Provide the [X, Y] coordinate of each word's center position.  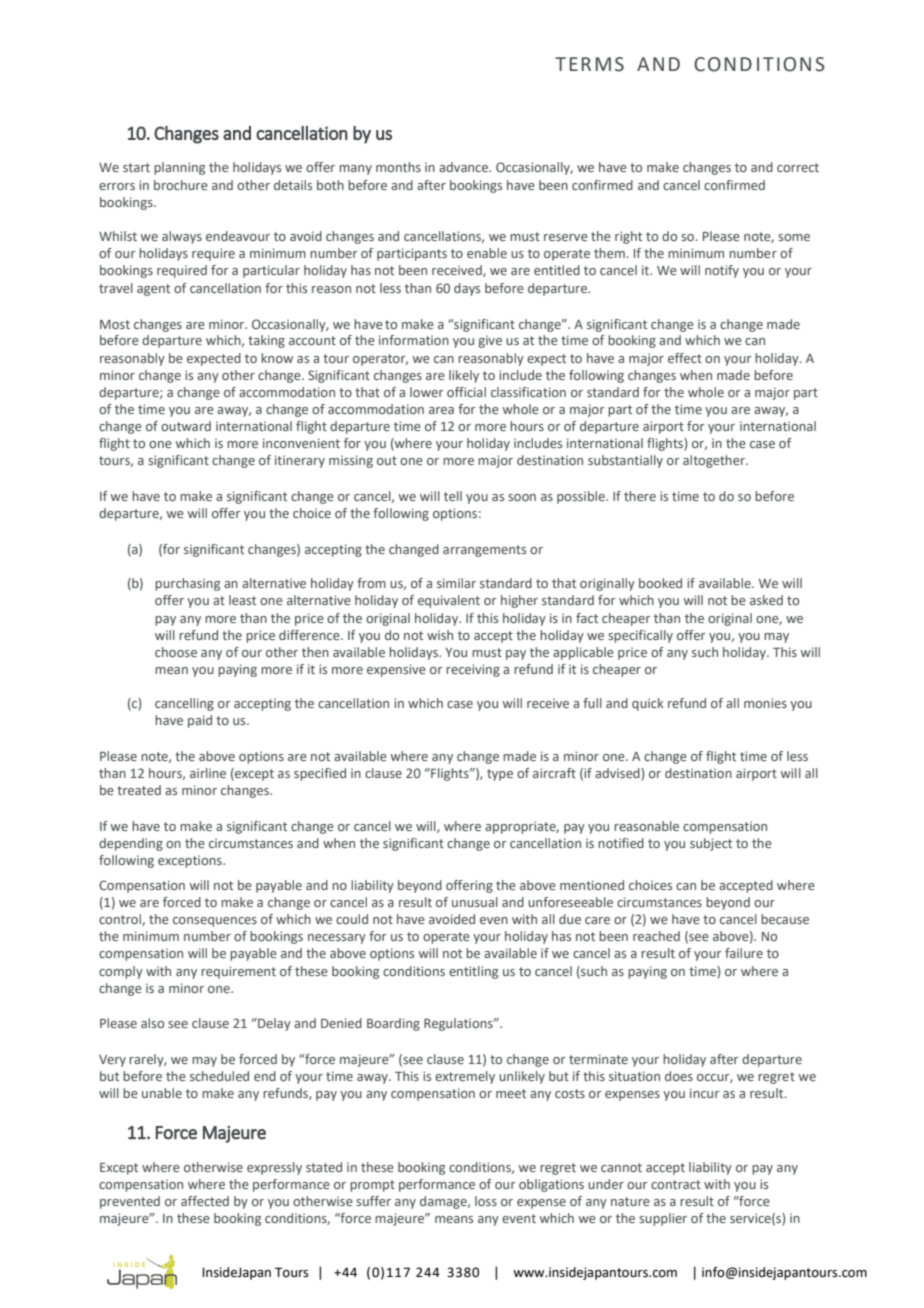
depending [131, 844]
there [640, 496]
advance [464, 167]
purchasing [187, 584]
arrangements [484, 551]
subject [711, 844]
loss [486, 1201]
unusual [475, 902]
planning [179, 168]
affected [205, 1201]
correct [798, 167]
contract [676, 1184]
